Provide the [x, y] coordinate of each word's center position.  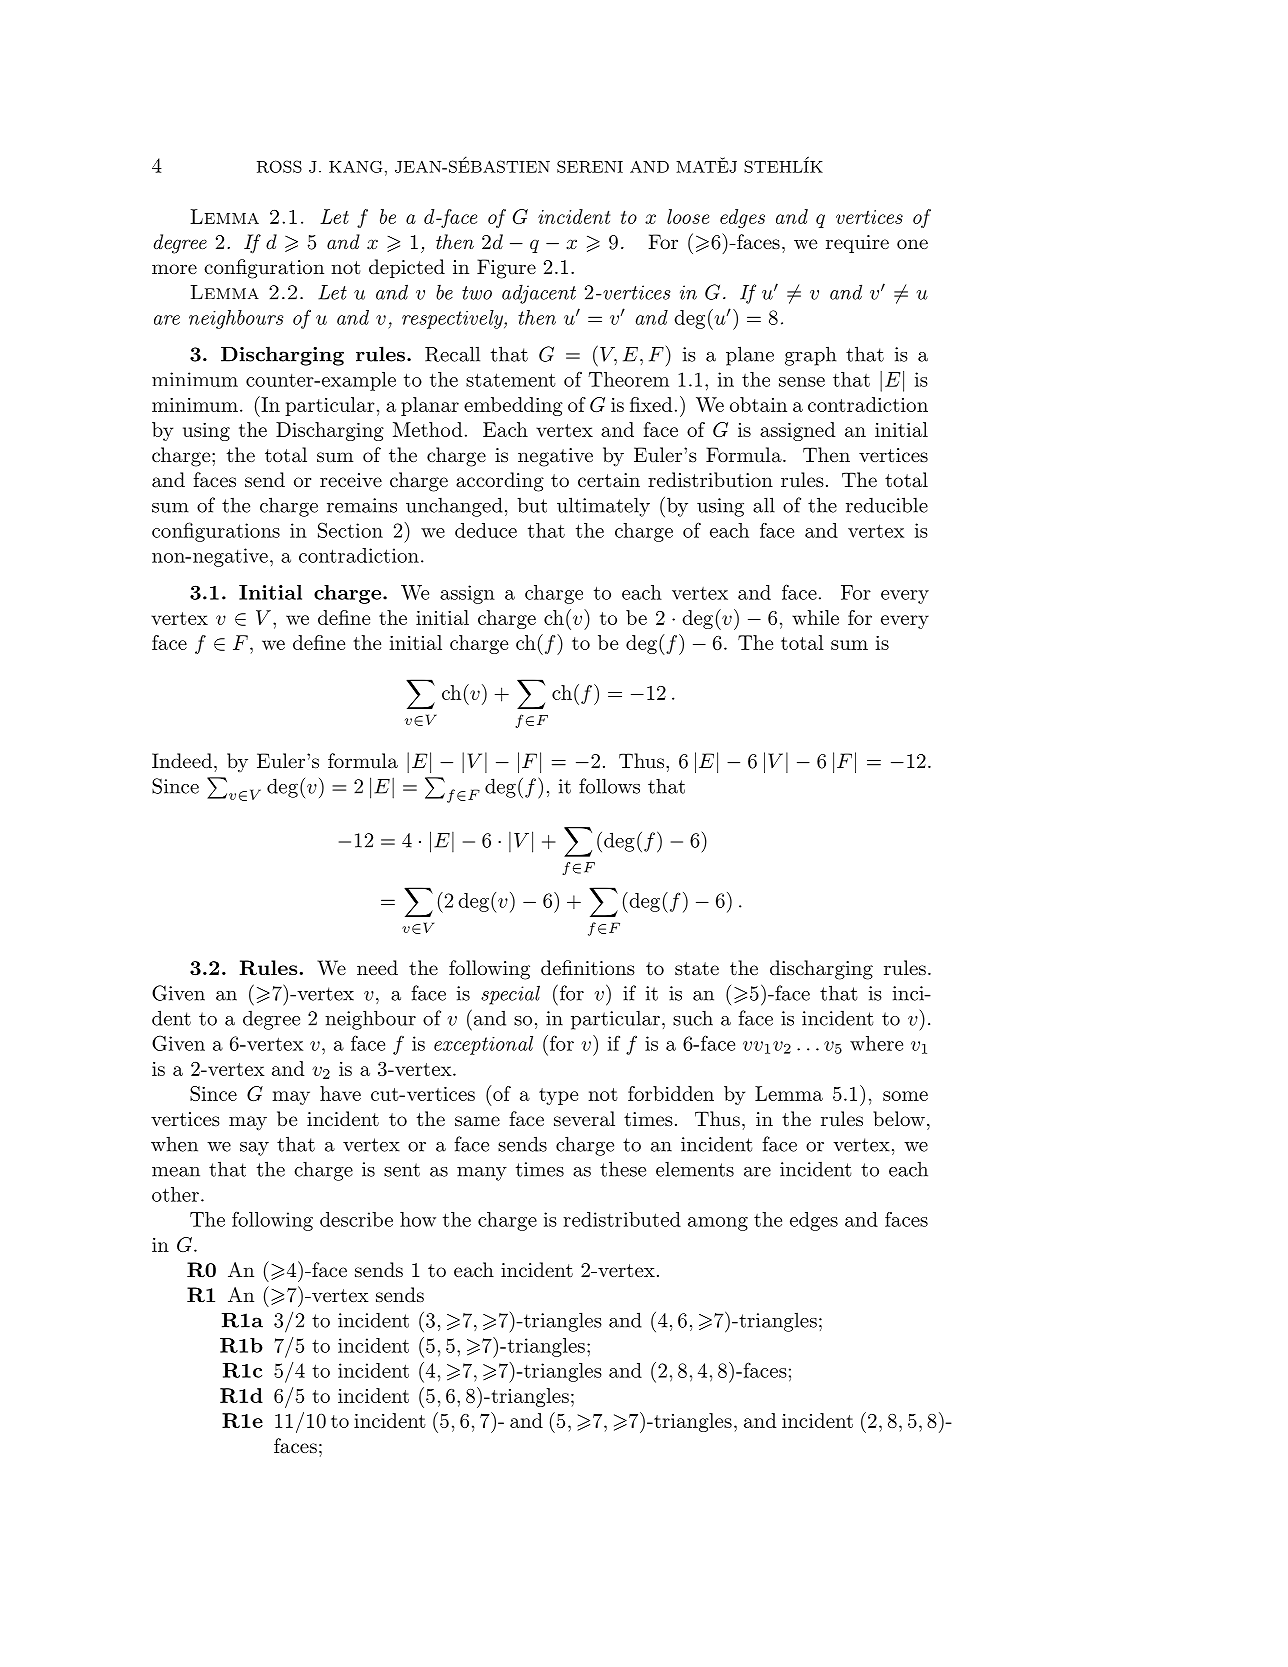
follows [609, 786]
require [857, 244]
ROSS [279, 166]
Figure [506, 269]
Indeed [182, 761]
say [254, 1149]
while [815, 617]
